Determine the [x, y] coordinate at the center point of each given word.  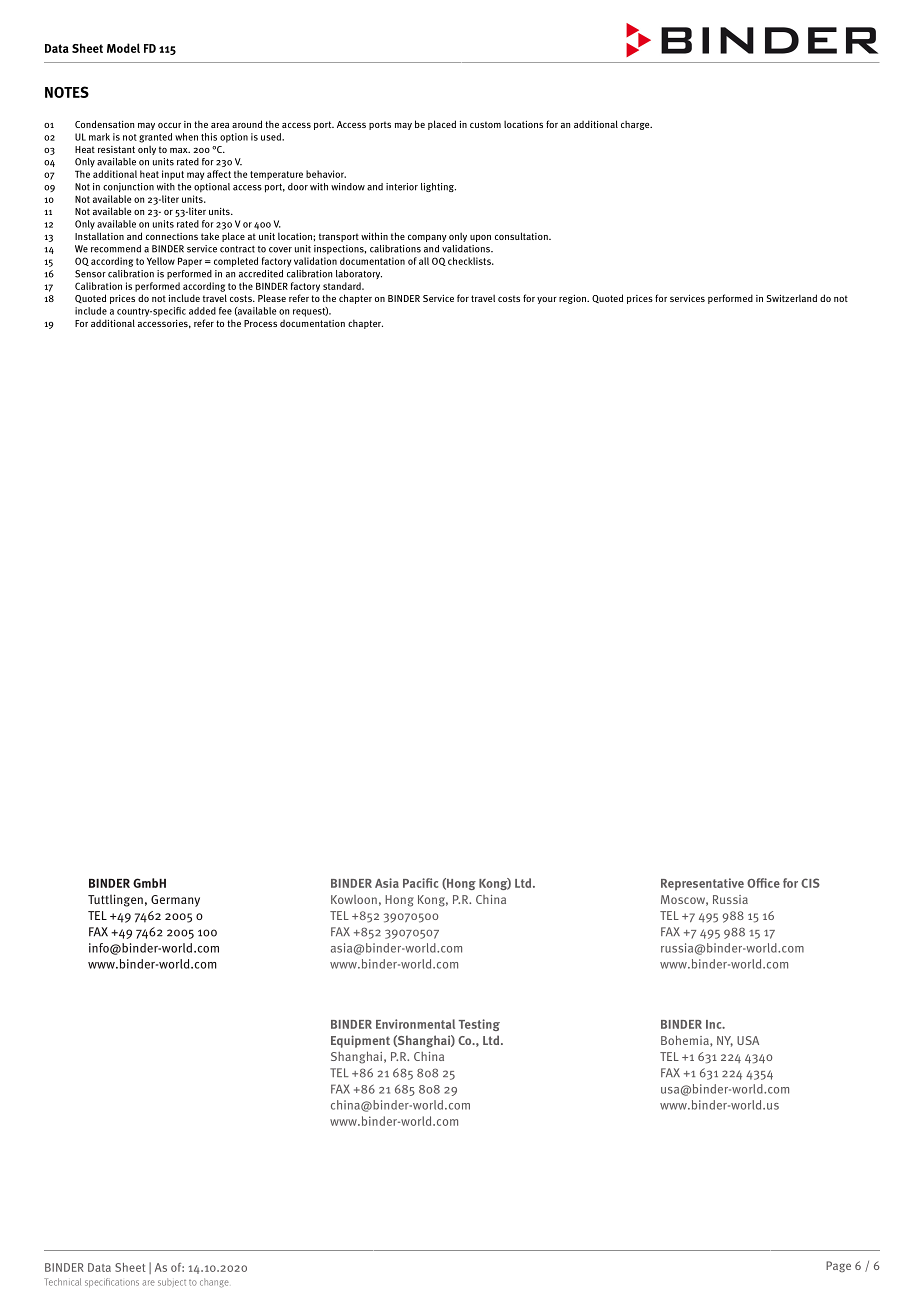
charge [636, 125]
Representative [702, 884]
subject [172, 1282]
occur [169, 125]
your [547, 300]
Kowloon [354, 899]
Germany [175, 901]
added [202, 311]
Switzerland [791, 298]
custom [485, 124]
